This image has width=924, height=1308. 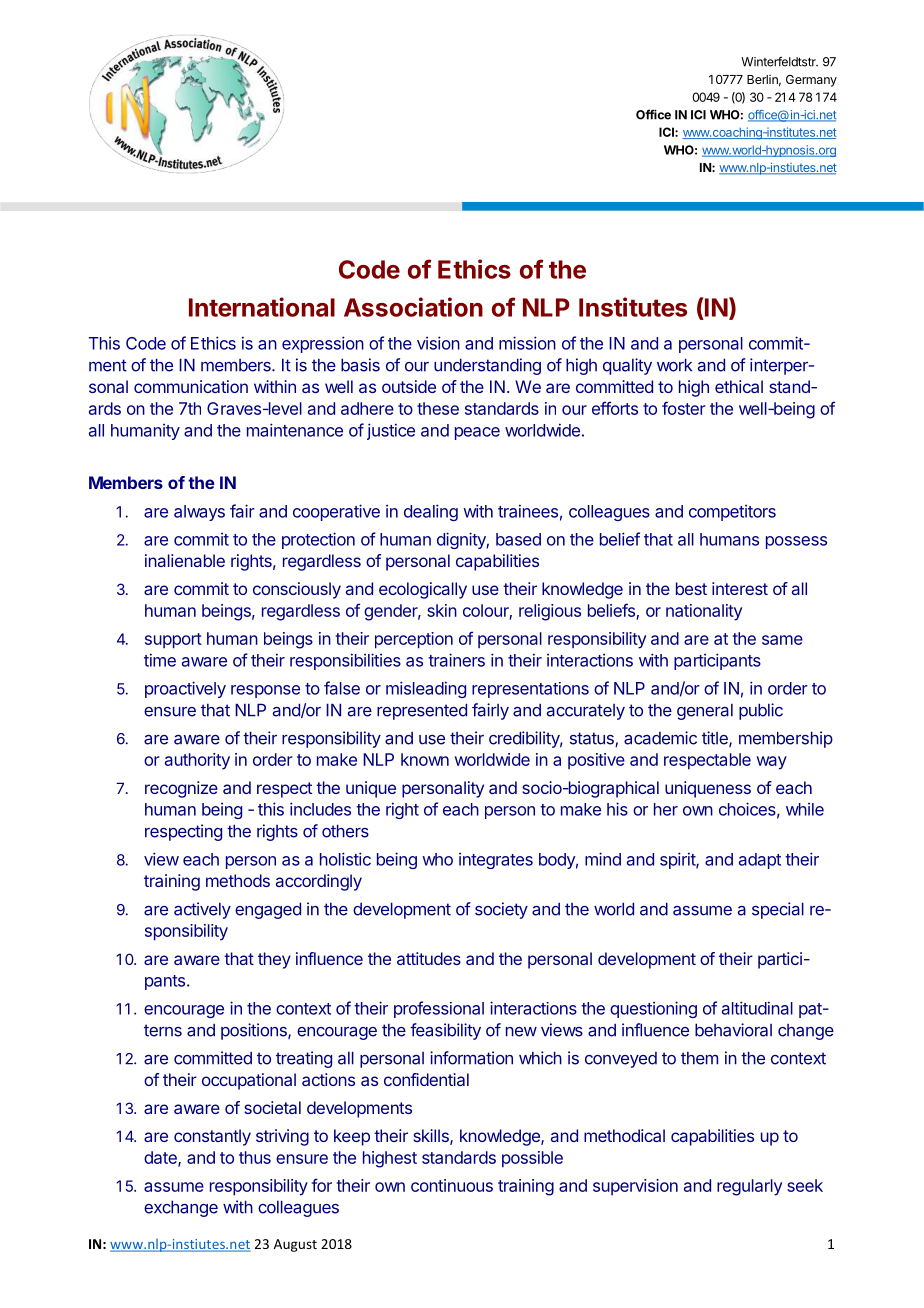 What do you see at coordinates (811, 81) in the image?
I see `Germany` at bounding box center [811, 81].
